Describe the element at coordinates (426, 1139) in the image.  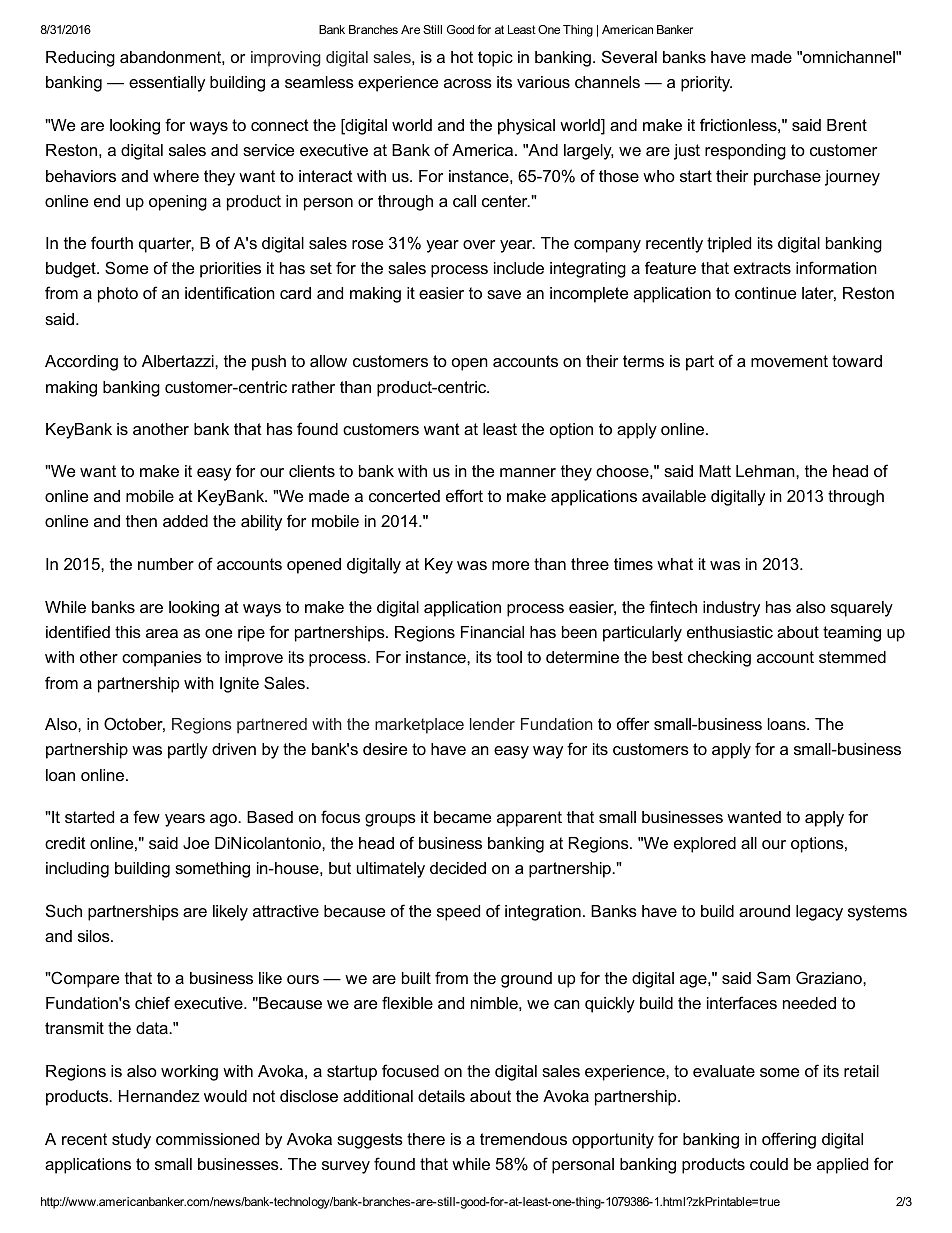
I see `there` at that location.
